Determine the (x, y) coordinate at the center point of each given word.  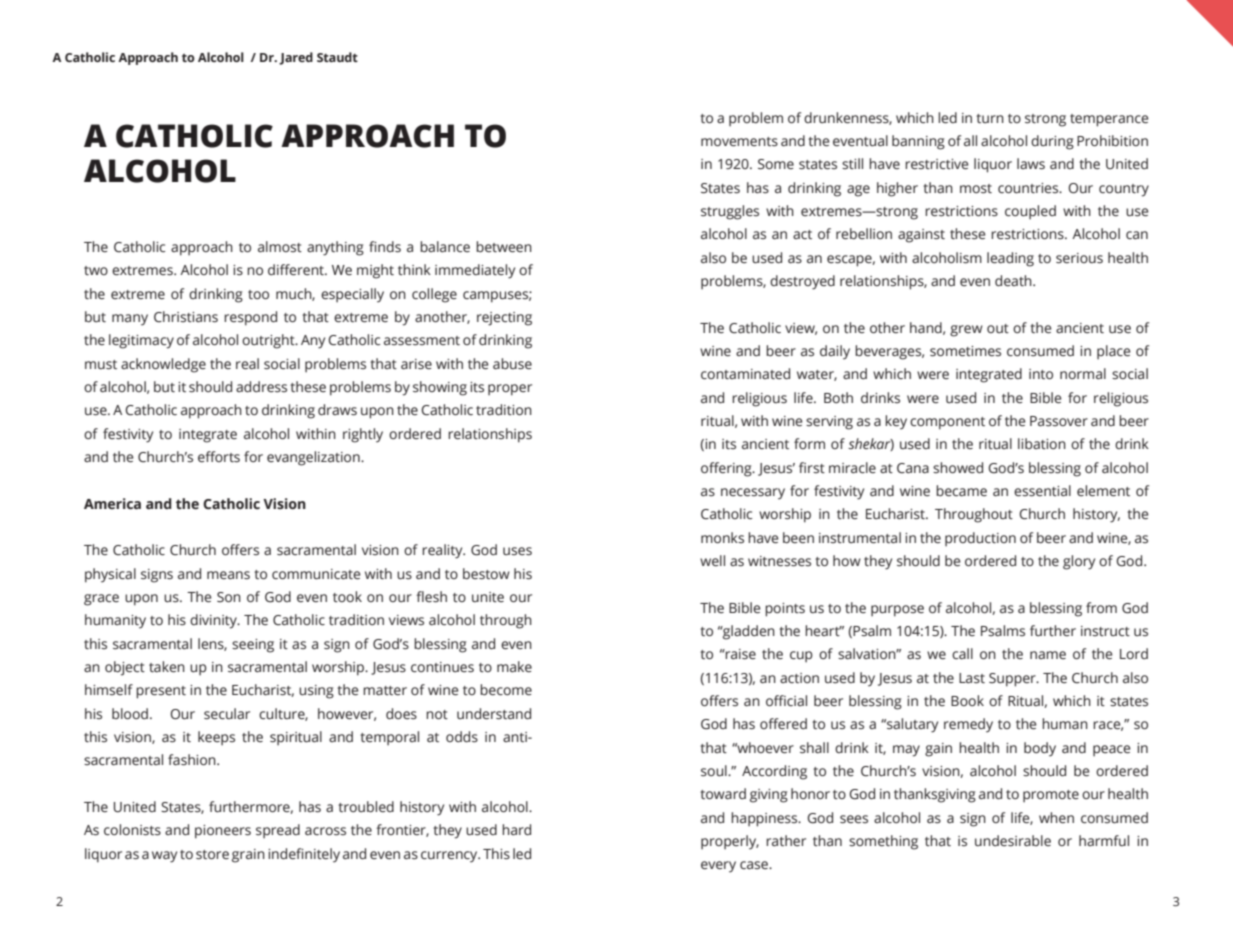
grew (966, 331)
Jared (296, 58)
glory (1079, 562)
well (712, 561)
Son (229, 597)
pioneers (223, 832)
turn (990, 118)
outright (269, 341)
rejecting (504, 319)
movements (739, 142)
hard (516, 830)
